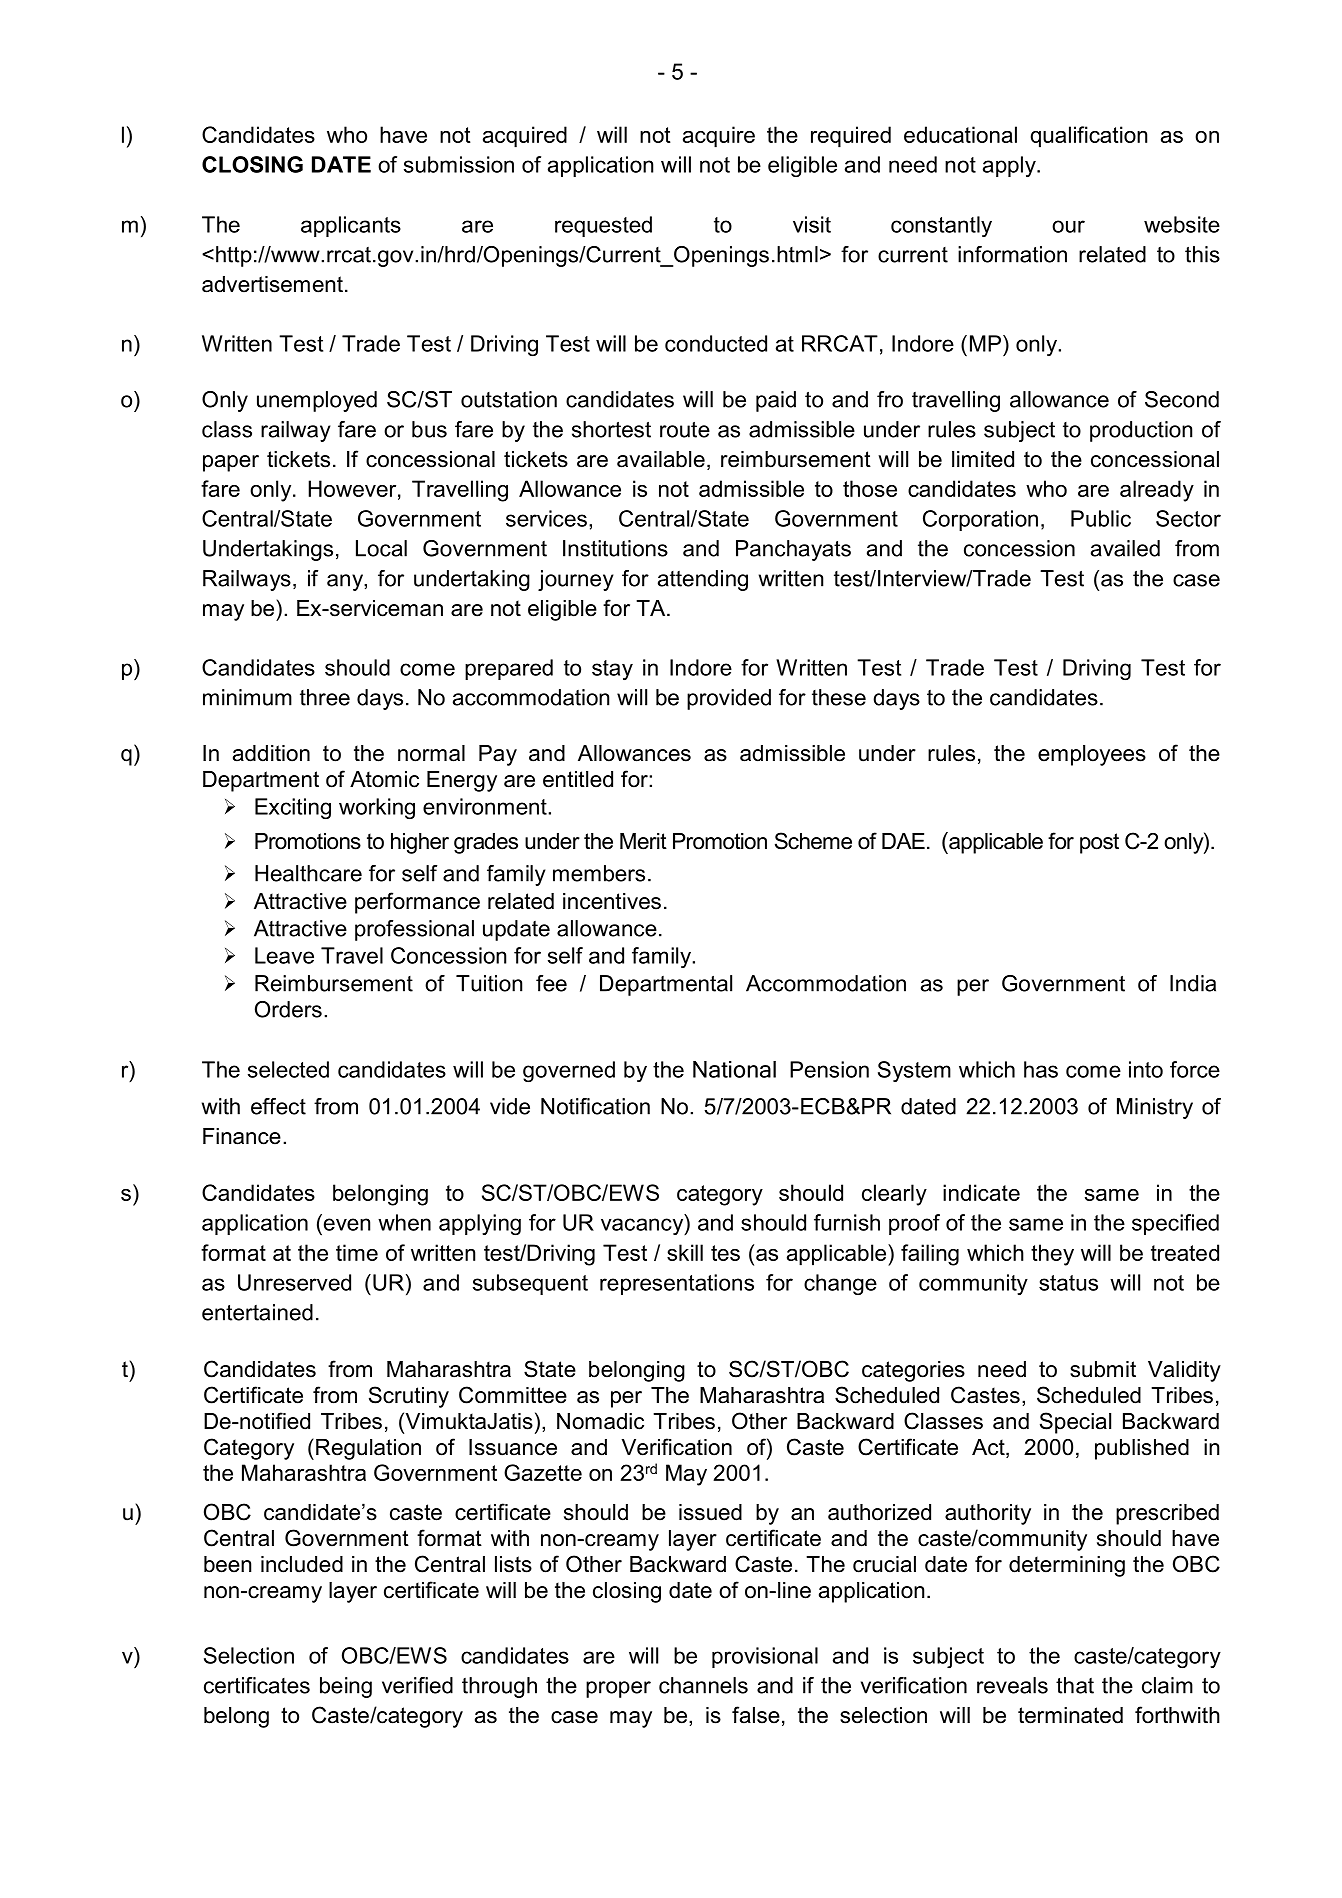 This screenshot has height=1898, width=1342. Describe the element at coordinates (414, 930) in the screenshot. I see `professional` at that location.
